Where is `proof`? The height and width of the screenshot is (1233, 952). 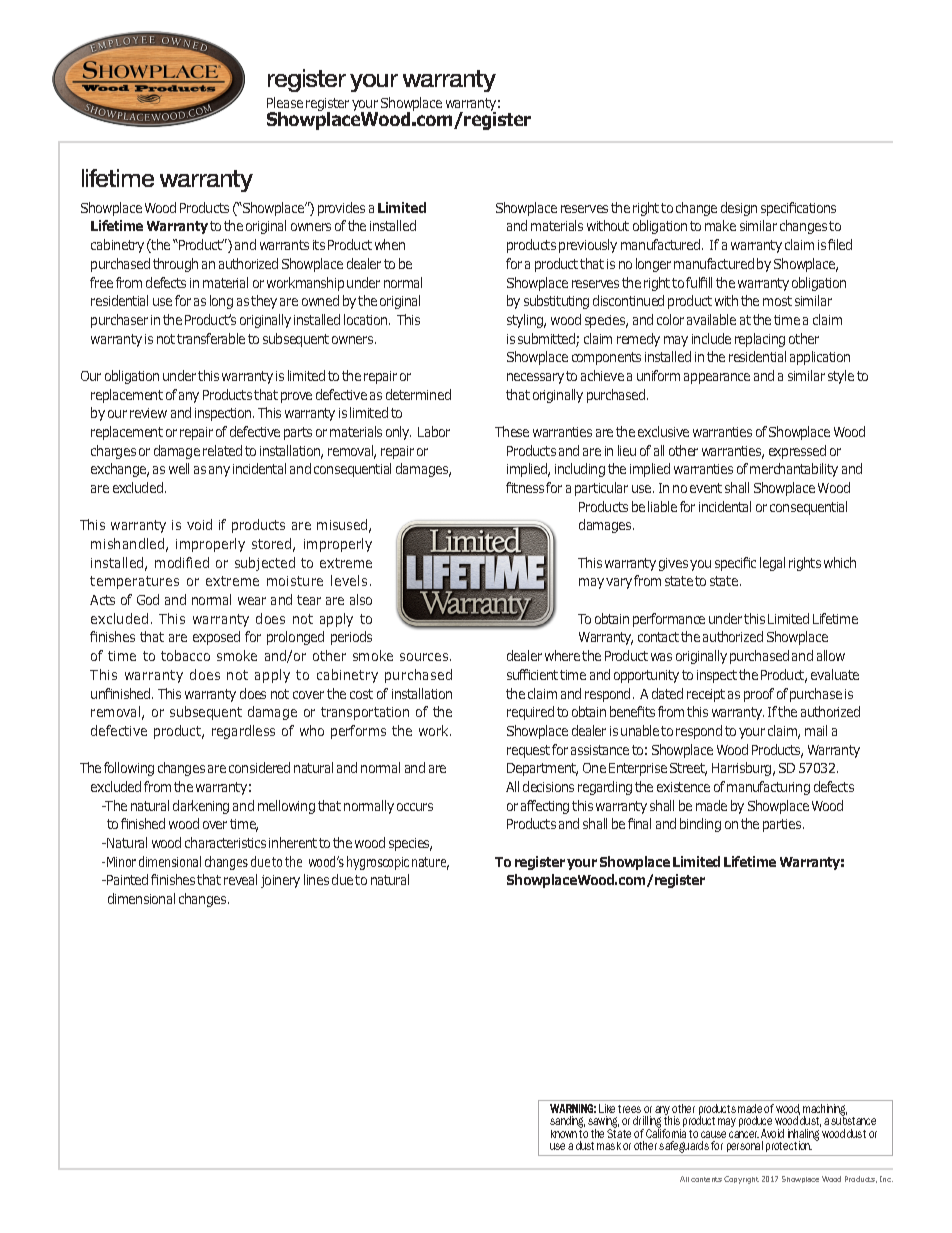 proof is located at coordinates (759, 695).
